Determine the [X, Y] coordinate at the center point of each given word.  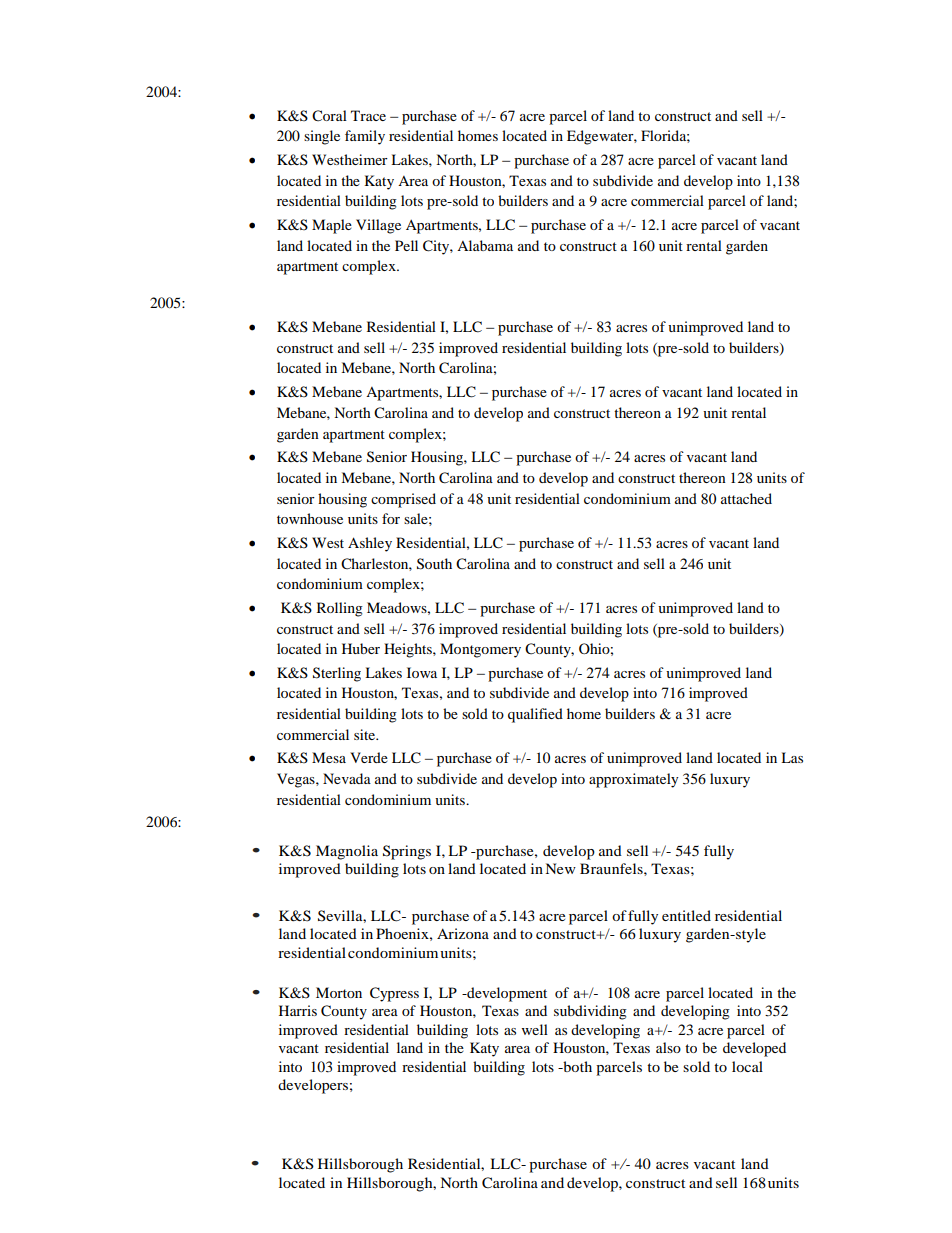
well [535, 1029]
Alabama [485, 245]
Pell [406, 245]
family [365, 137]
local [747, 1066]
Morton [339, 992]
